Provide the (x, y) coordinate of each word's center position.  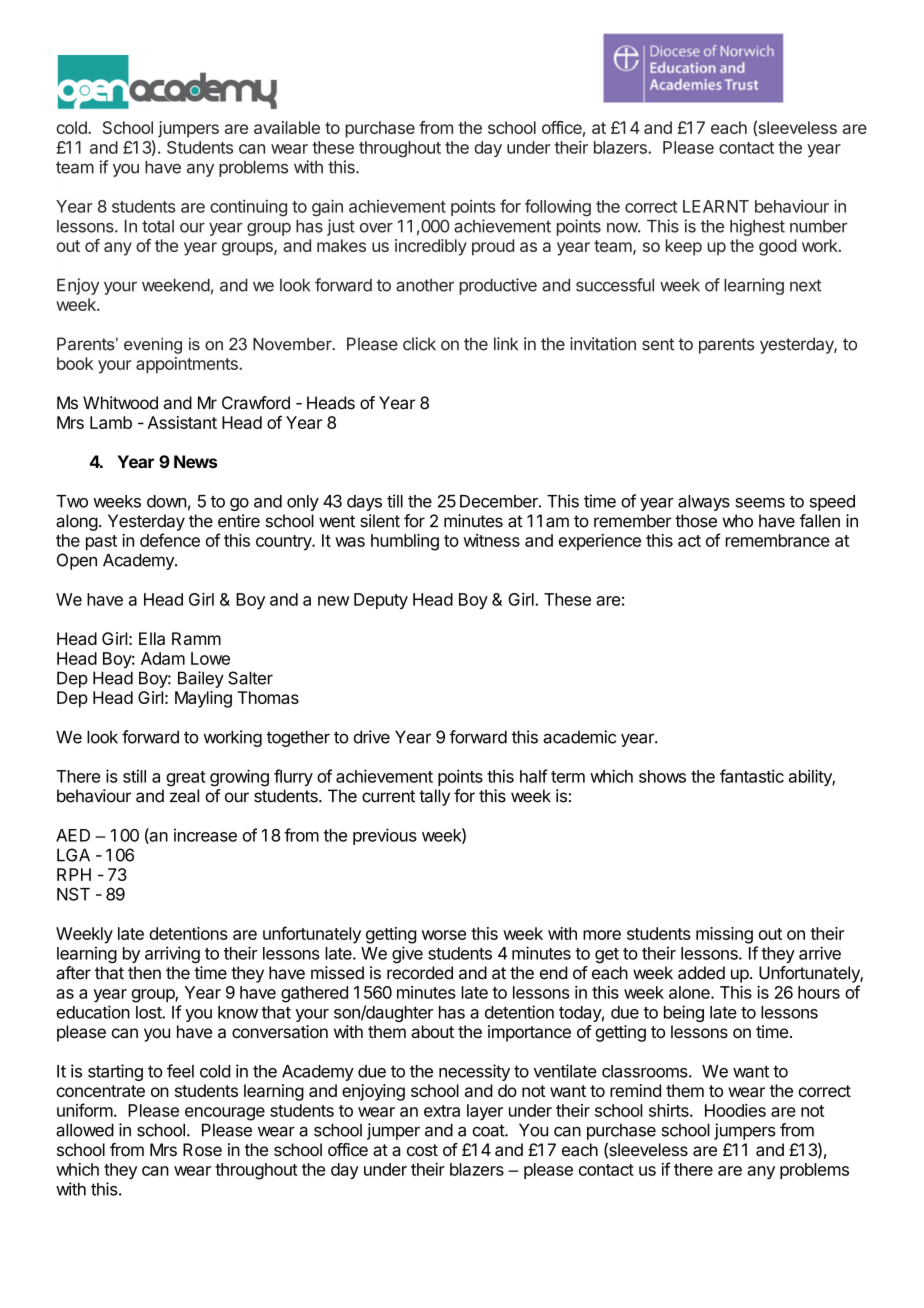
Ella (152, 638)
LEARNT (716, 206)
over (376, 228)
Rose (202, 1149)
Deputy (381, 601)
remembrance (778, 540)
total (158, 226)
